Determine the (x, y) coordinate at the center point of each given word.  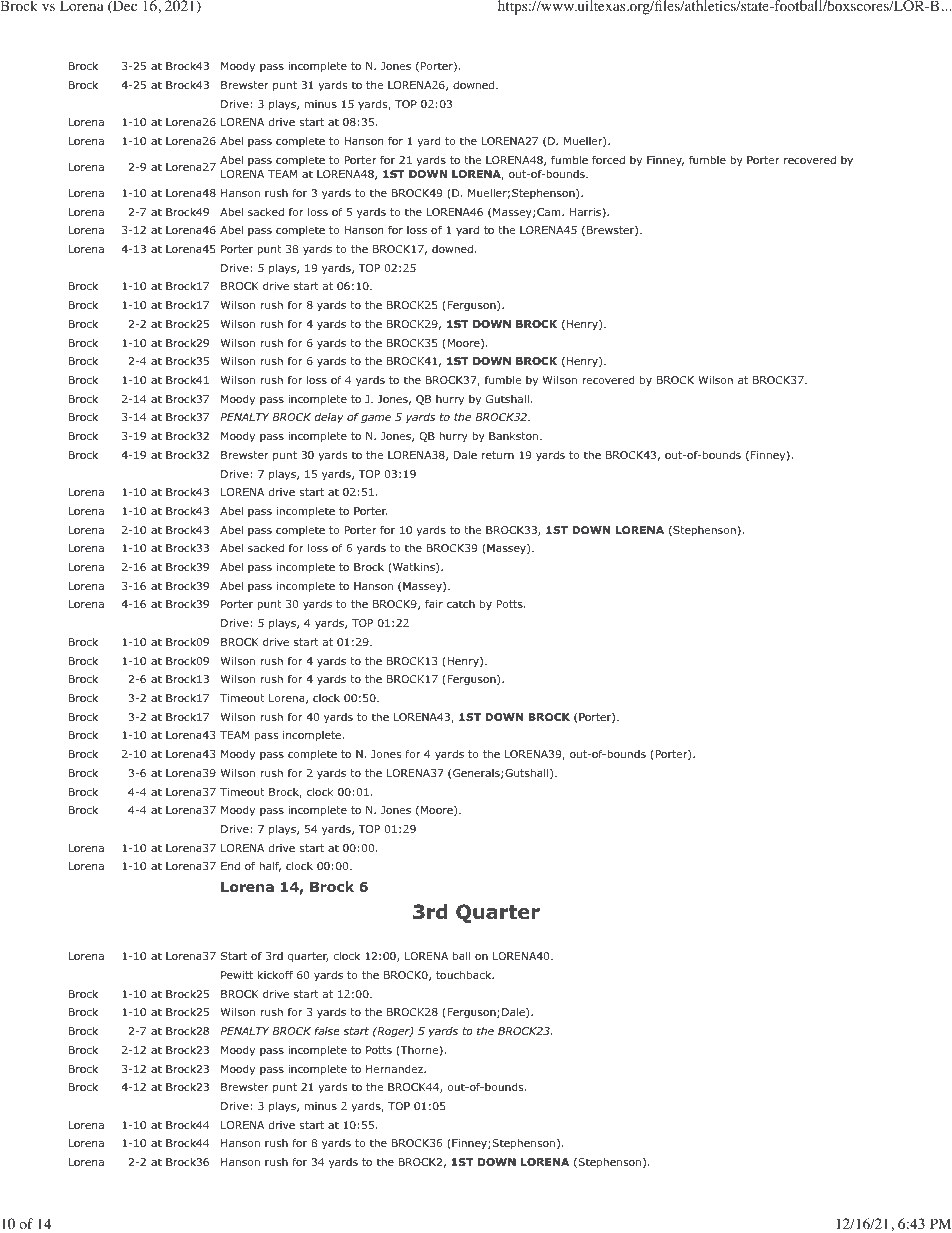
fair (434, 603)
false (327, 1030)
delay (329, 418)
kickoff (275, 974)
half (270, 867)
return (497, 455)
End (230, 866)
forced (608, 159)
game (376, 419)
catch (461, 604)
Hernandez (395, 1069)
